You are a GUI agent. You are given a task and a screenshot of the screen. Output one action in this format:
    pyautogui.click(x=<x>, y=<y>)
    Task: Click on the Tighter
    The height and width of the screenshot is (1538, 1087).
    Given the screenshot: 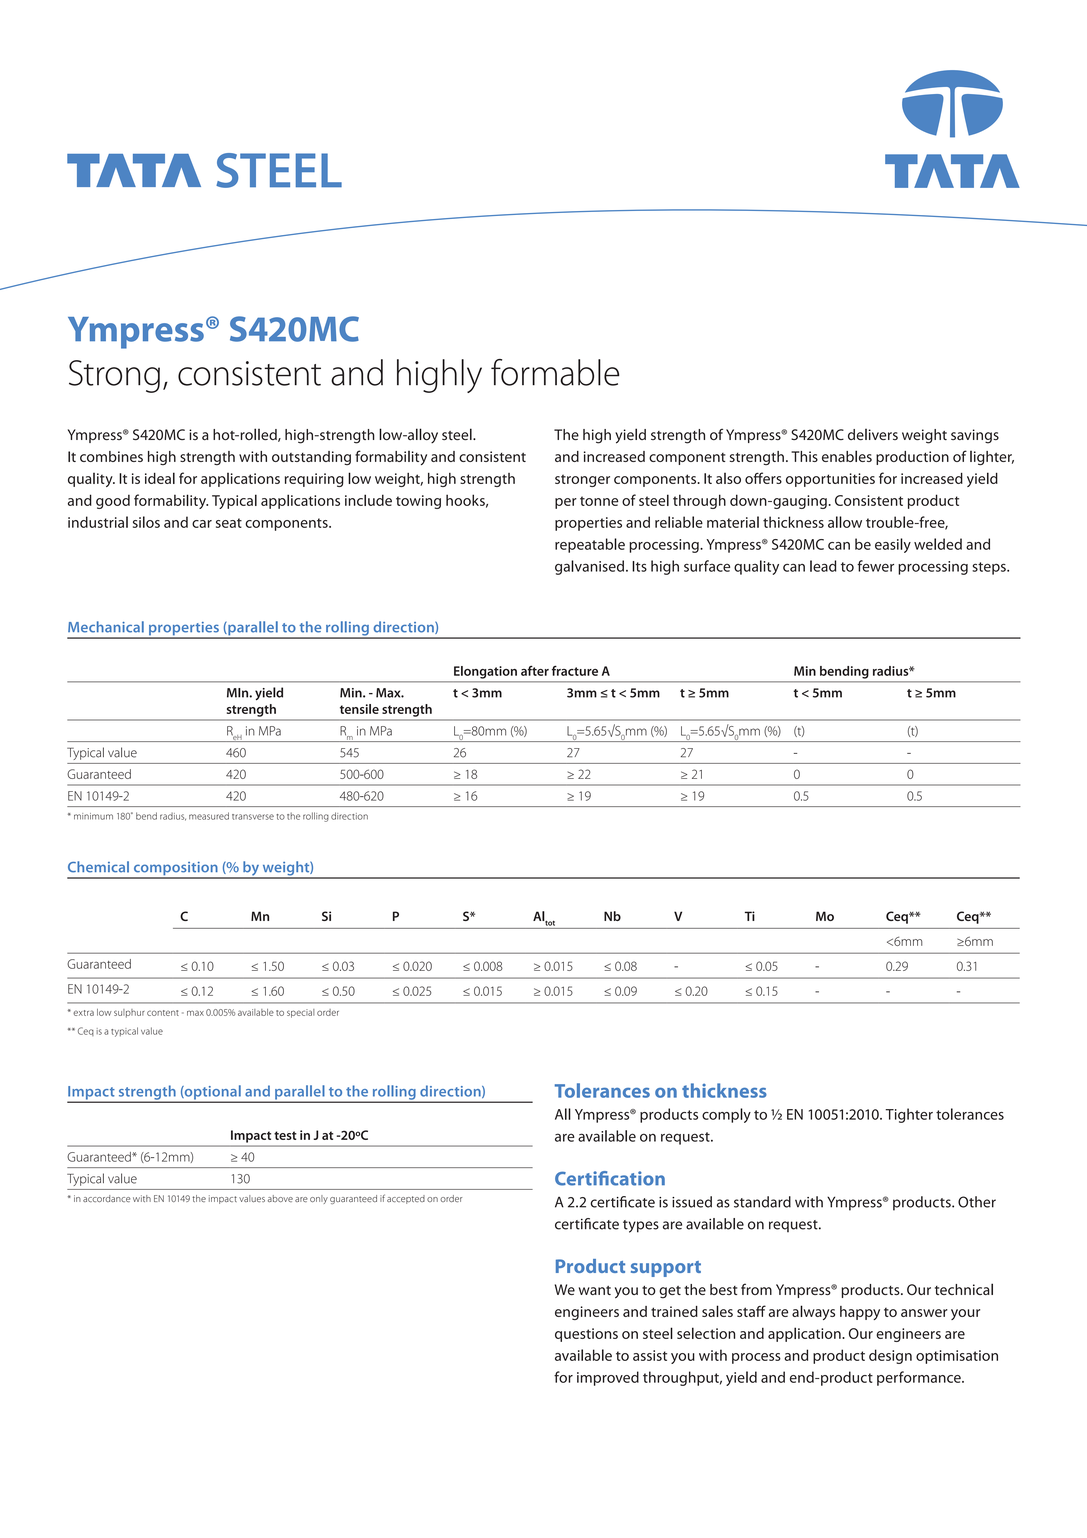 What is the action you would take?
    pyautogui.click(x=909, y=1115)
